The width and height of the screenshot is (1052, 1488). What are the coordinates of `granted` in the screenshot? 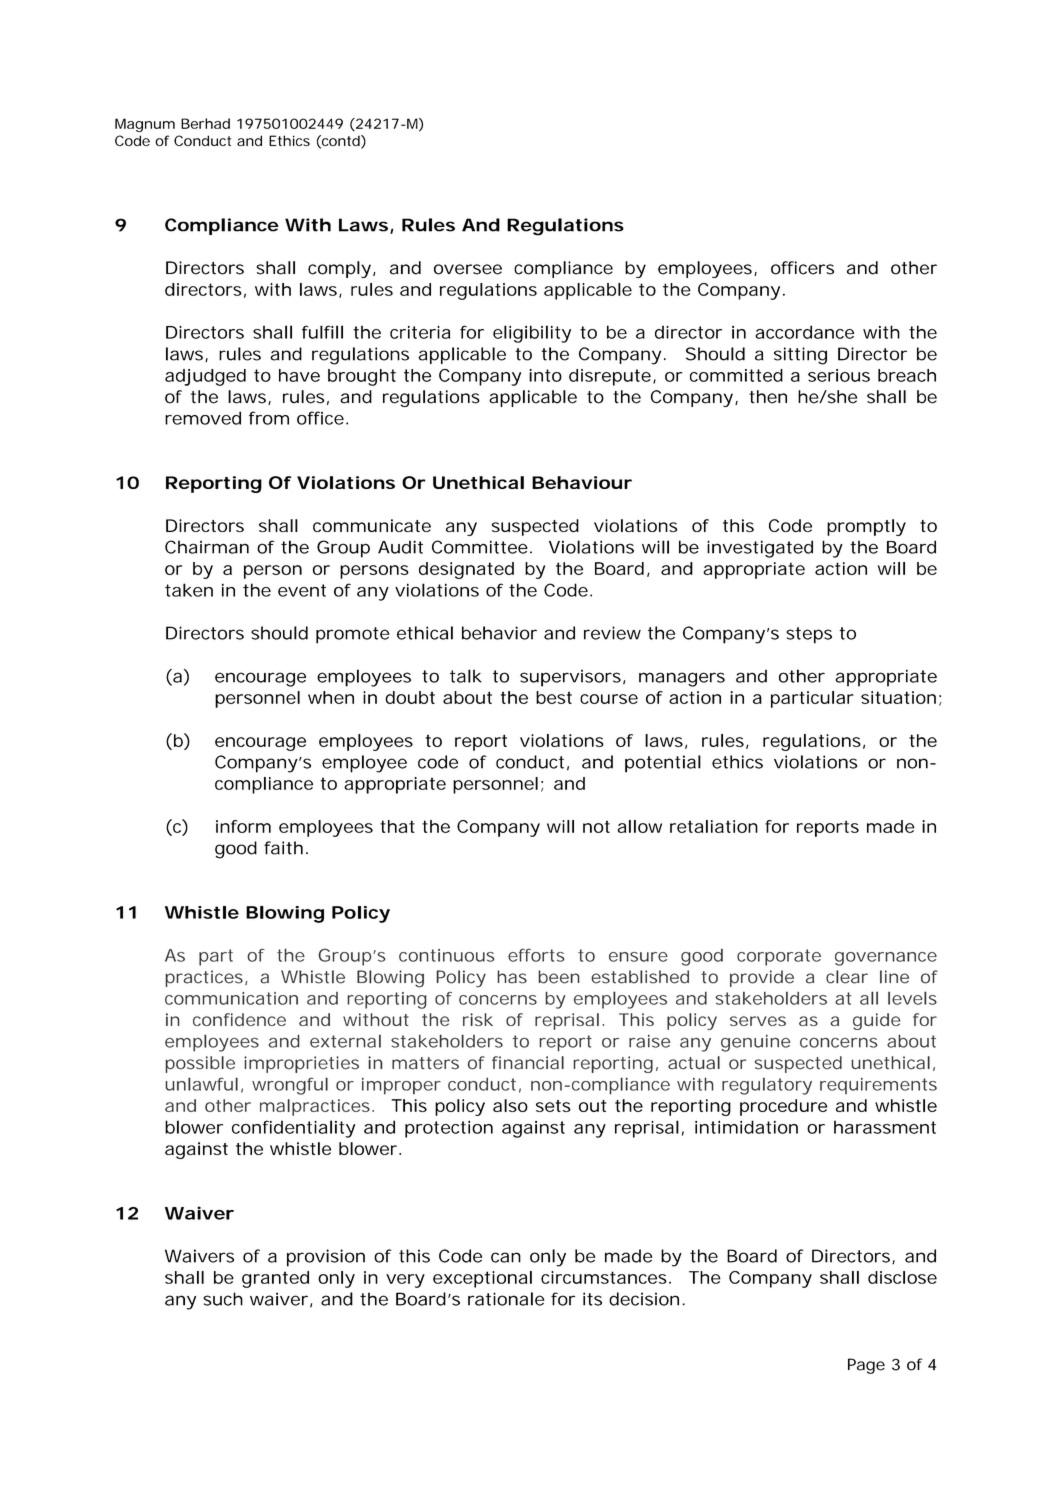 It's located at (275, 1279).
